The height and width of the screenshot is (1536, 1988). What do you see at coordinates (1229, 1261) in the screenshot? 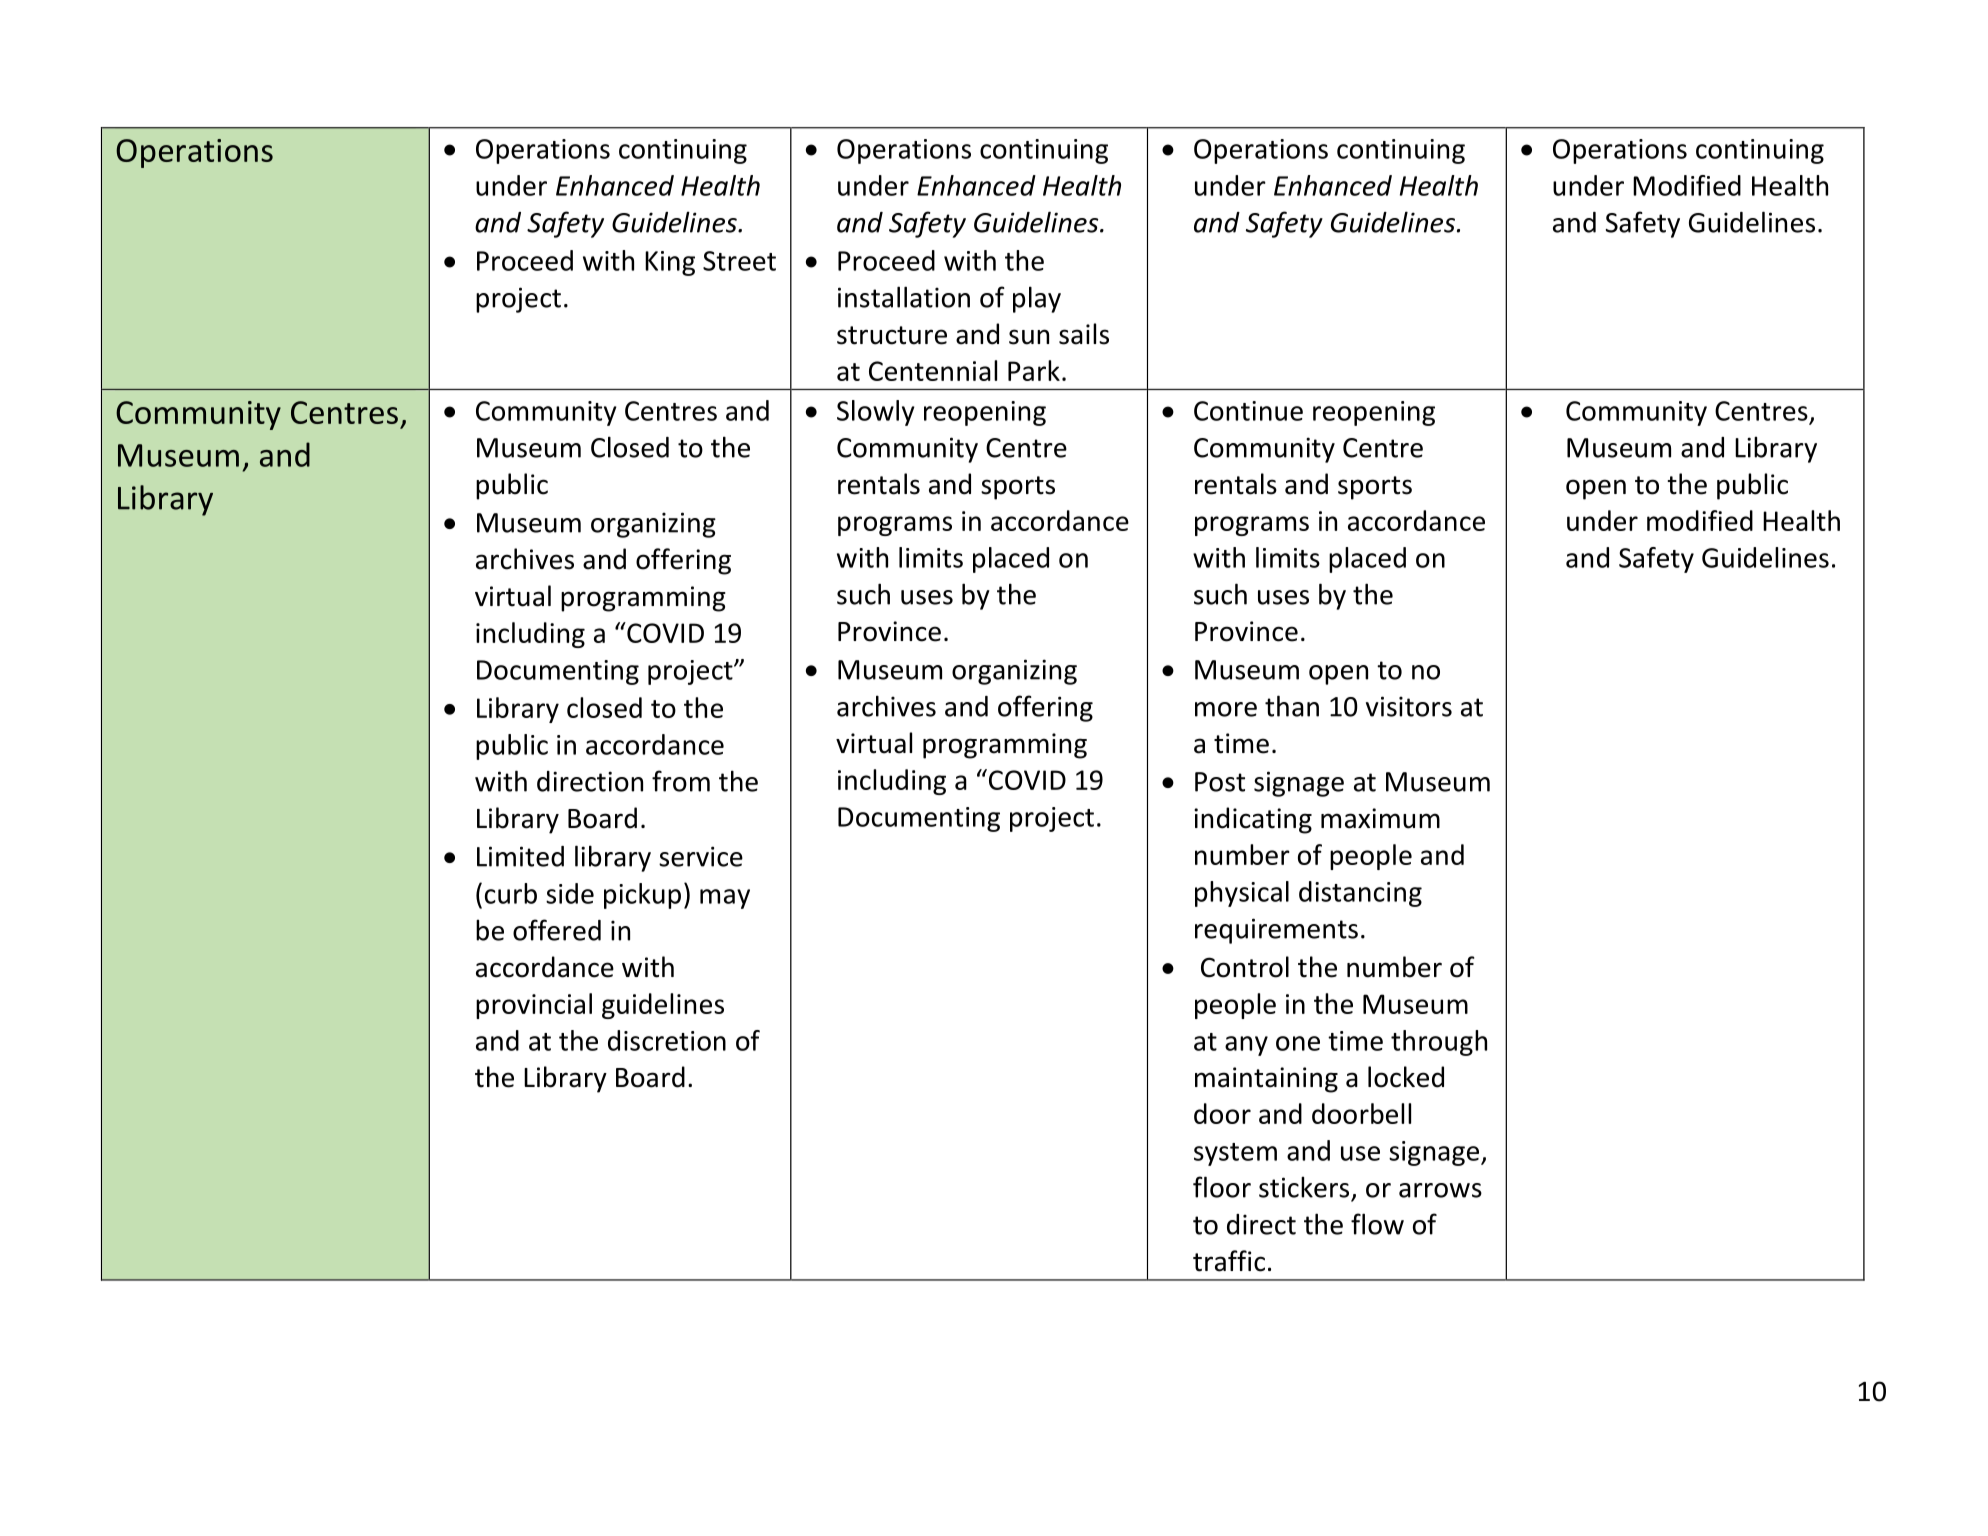
I see `traffic` at bounding box center [1229, 1261].
